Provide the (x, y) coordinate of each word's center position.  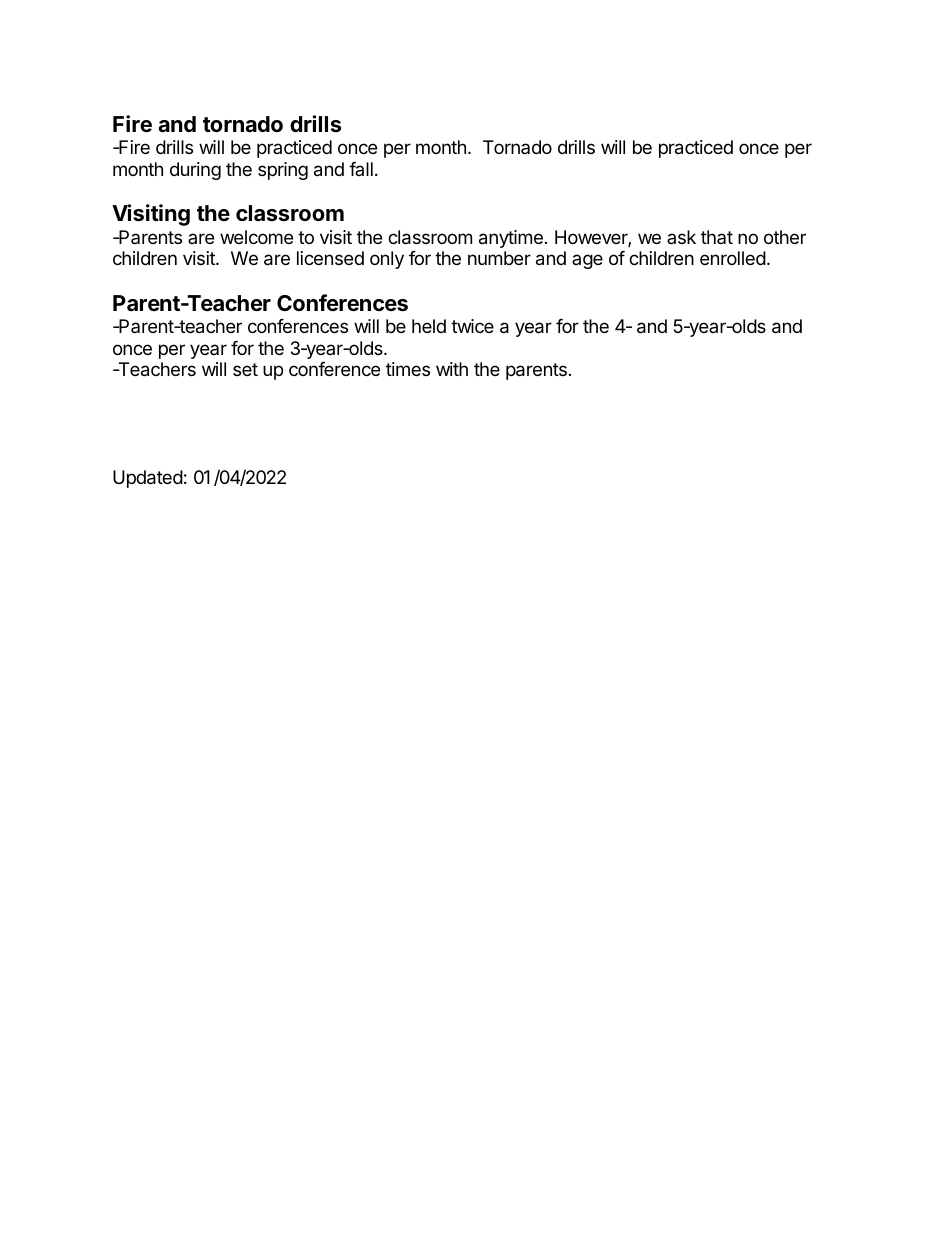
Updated (148, 479)
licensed (330, 258)
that (717, 237)
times (408, 369)
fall (361, 169)
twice (472, 326)
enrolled (733, 258)
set (245, 369)
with (452, 369)
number (499, 258)
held (429, 326)
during (195, 171)
